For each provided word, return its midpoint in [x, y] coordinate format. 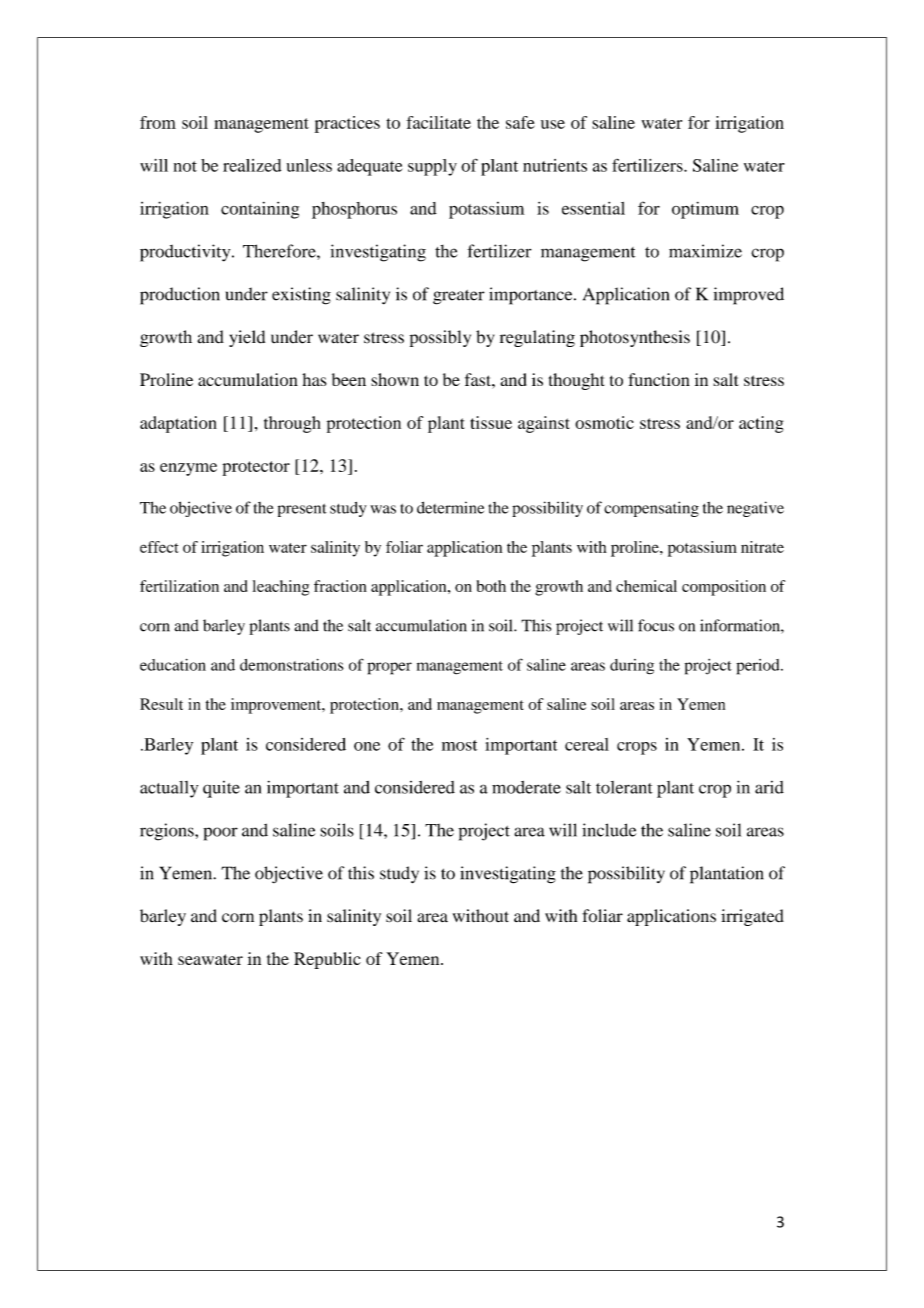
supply [432, 167]
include [609, 830]
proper [389, 668]
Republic [327, 960]
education [173, 665]
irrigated [752, 917]
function [659, 379]
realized [252, 165]
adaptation [178, 424]
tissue [491, 422]
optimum [705, 210]
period [759, 667]
